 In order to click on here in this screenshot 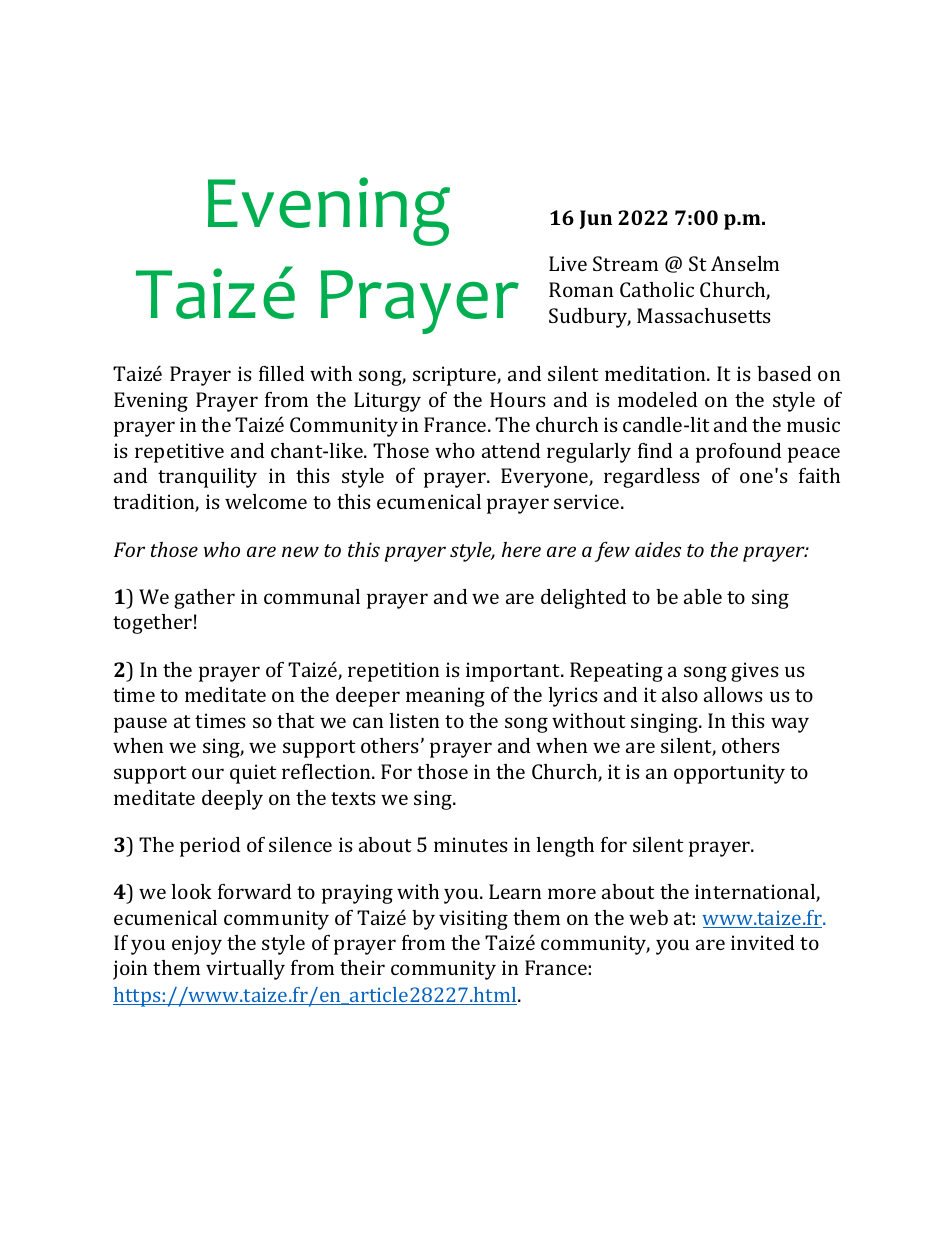, I will do `click(521, 549)`.
